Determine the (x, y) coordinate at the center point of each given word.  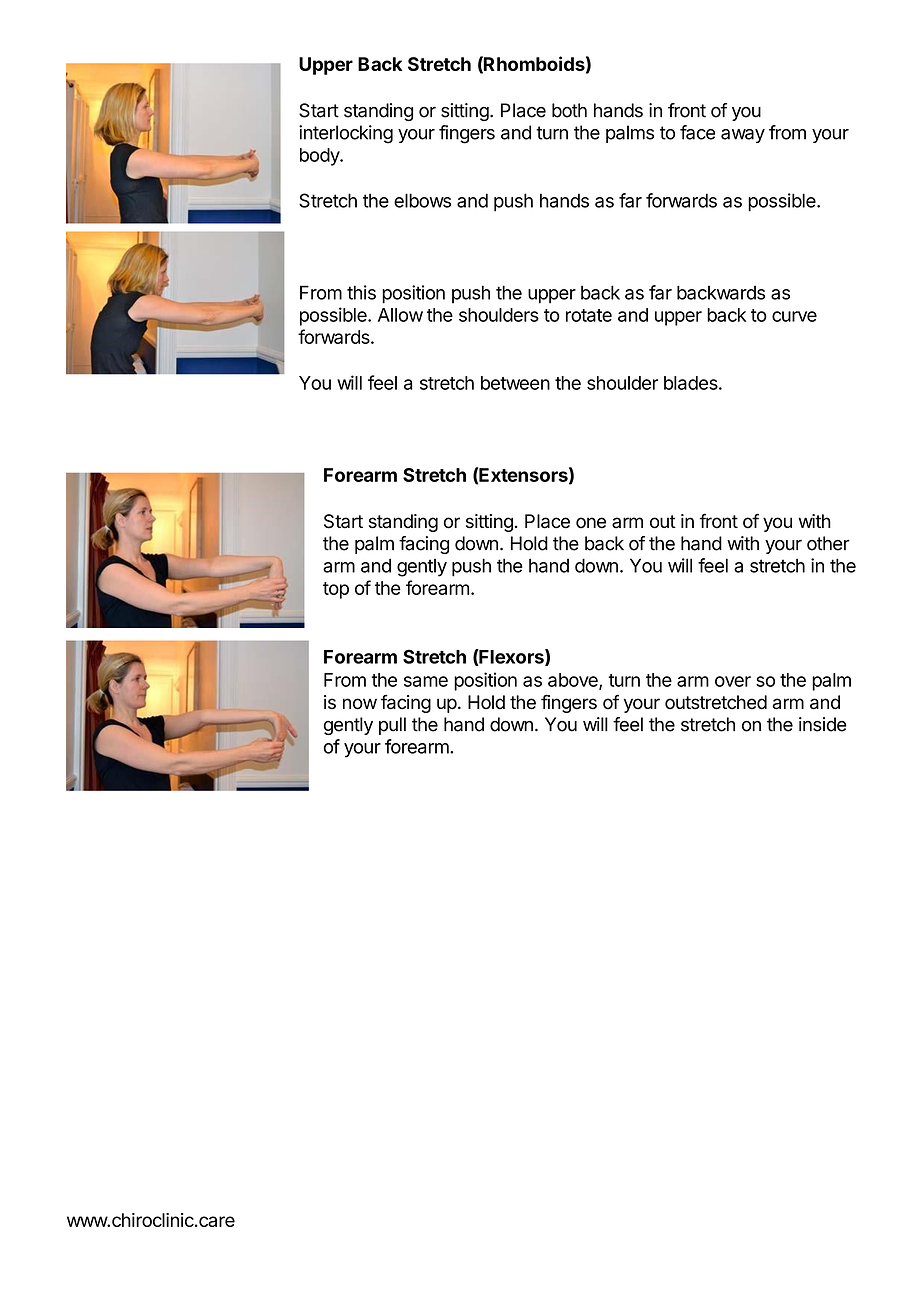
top (336, 590)
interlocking (346, 134)
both (569, 110)
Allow (400, 315)
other (828, 543)
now (360, 704)
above (574, 681)
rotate (589, 315)
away (743, 136)
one (591, 523)
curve (794, 316)
